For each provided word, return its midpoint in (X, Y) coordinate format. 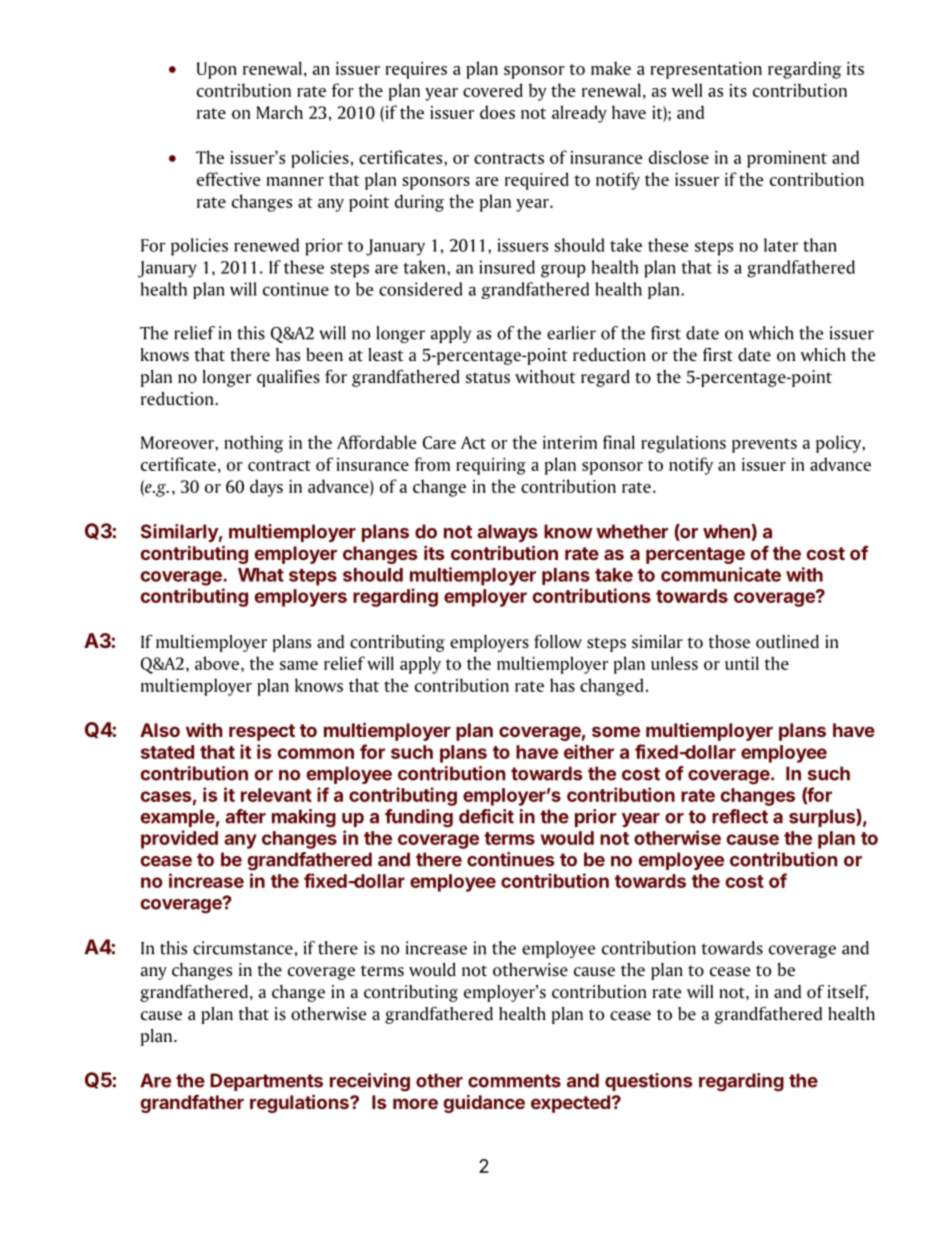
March (280, 112)
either (589, 751)
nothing (253, 444)
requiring (491, 466)
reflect (740, 816)
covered (493, 90)
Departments (266, 1082)
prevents (764, 445)
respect (262, 732)
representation (706, 70)
